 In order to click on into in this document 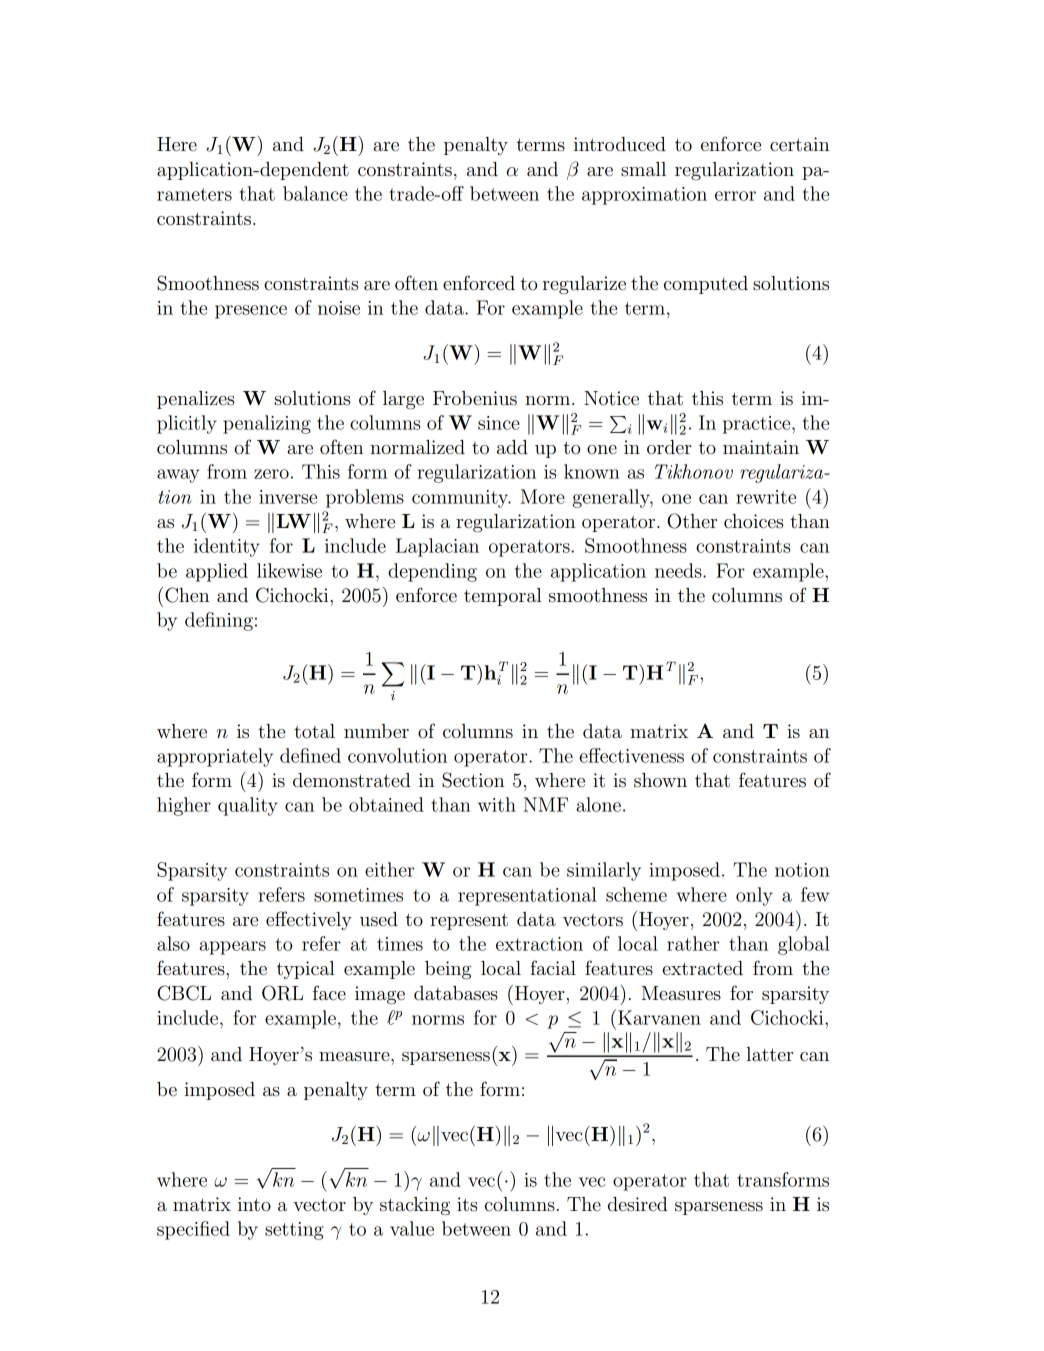, I will do `click(254, 1204)`.
